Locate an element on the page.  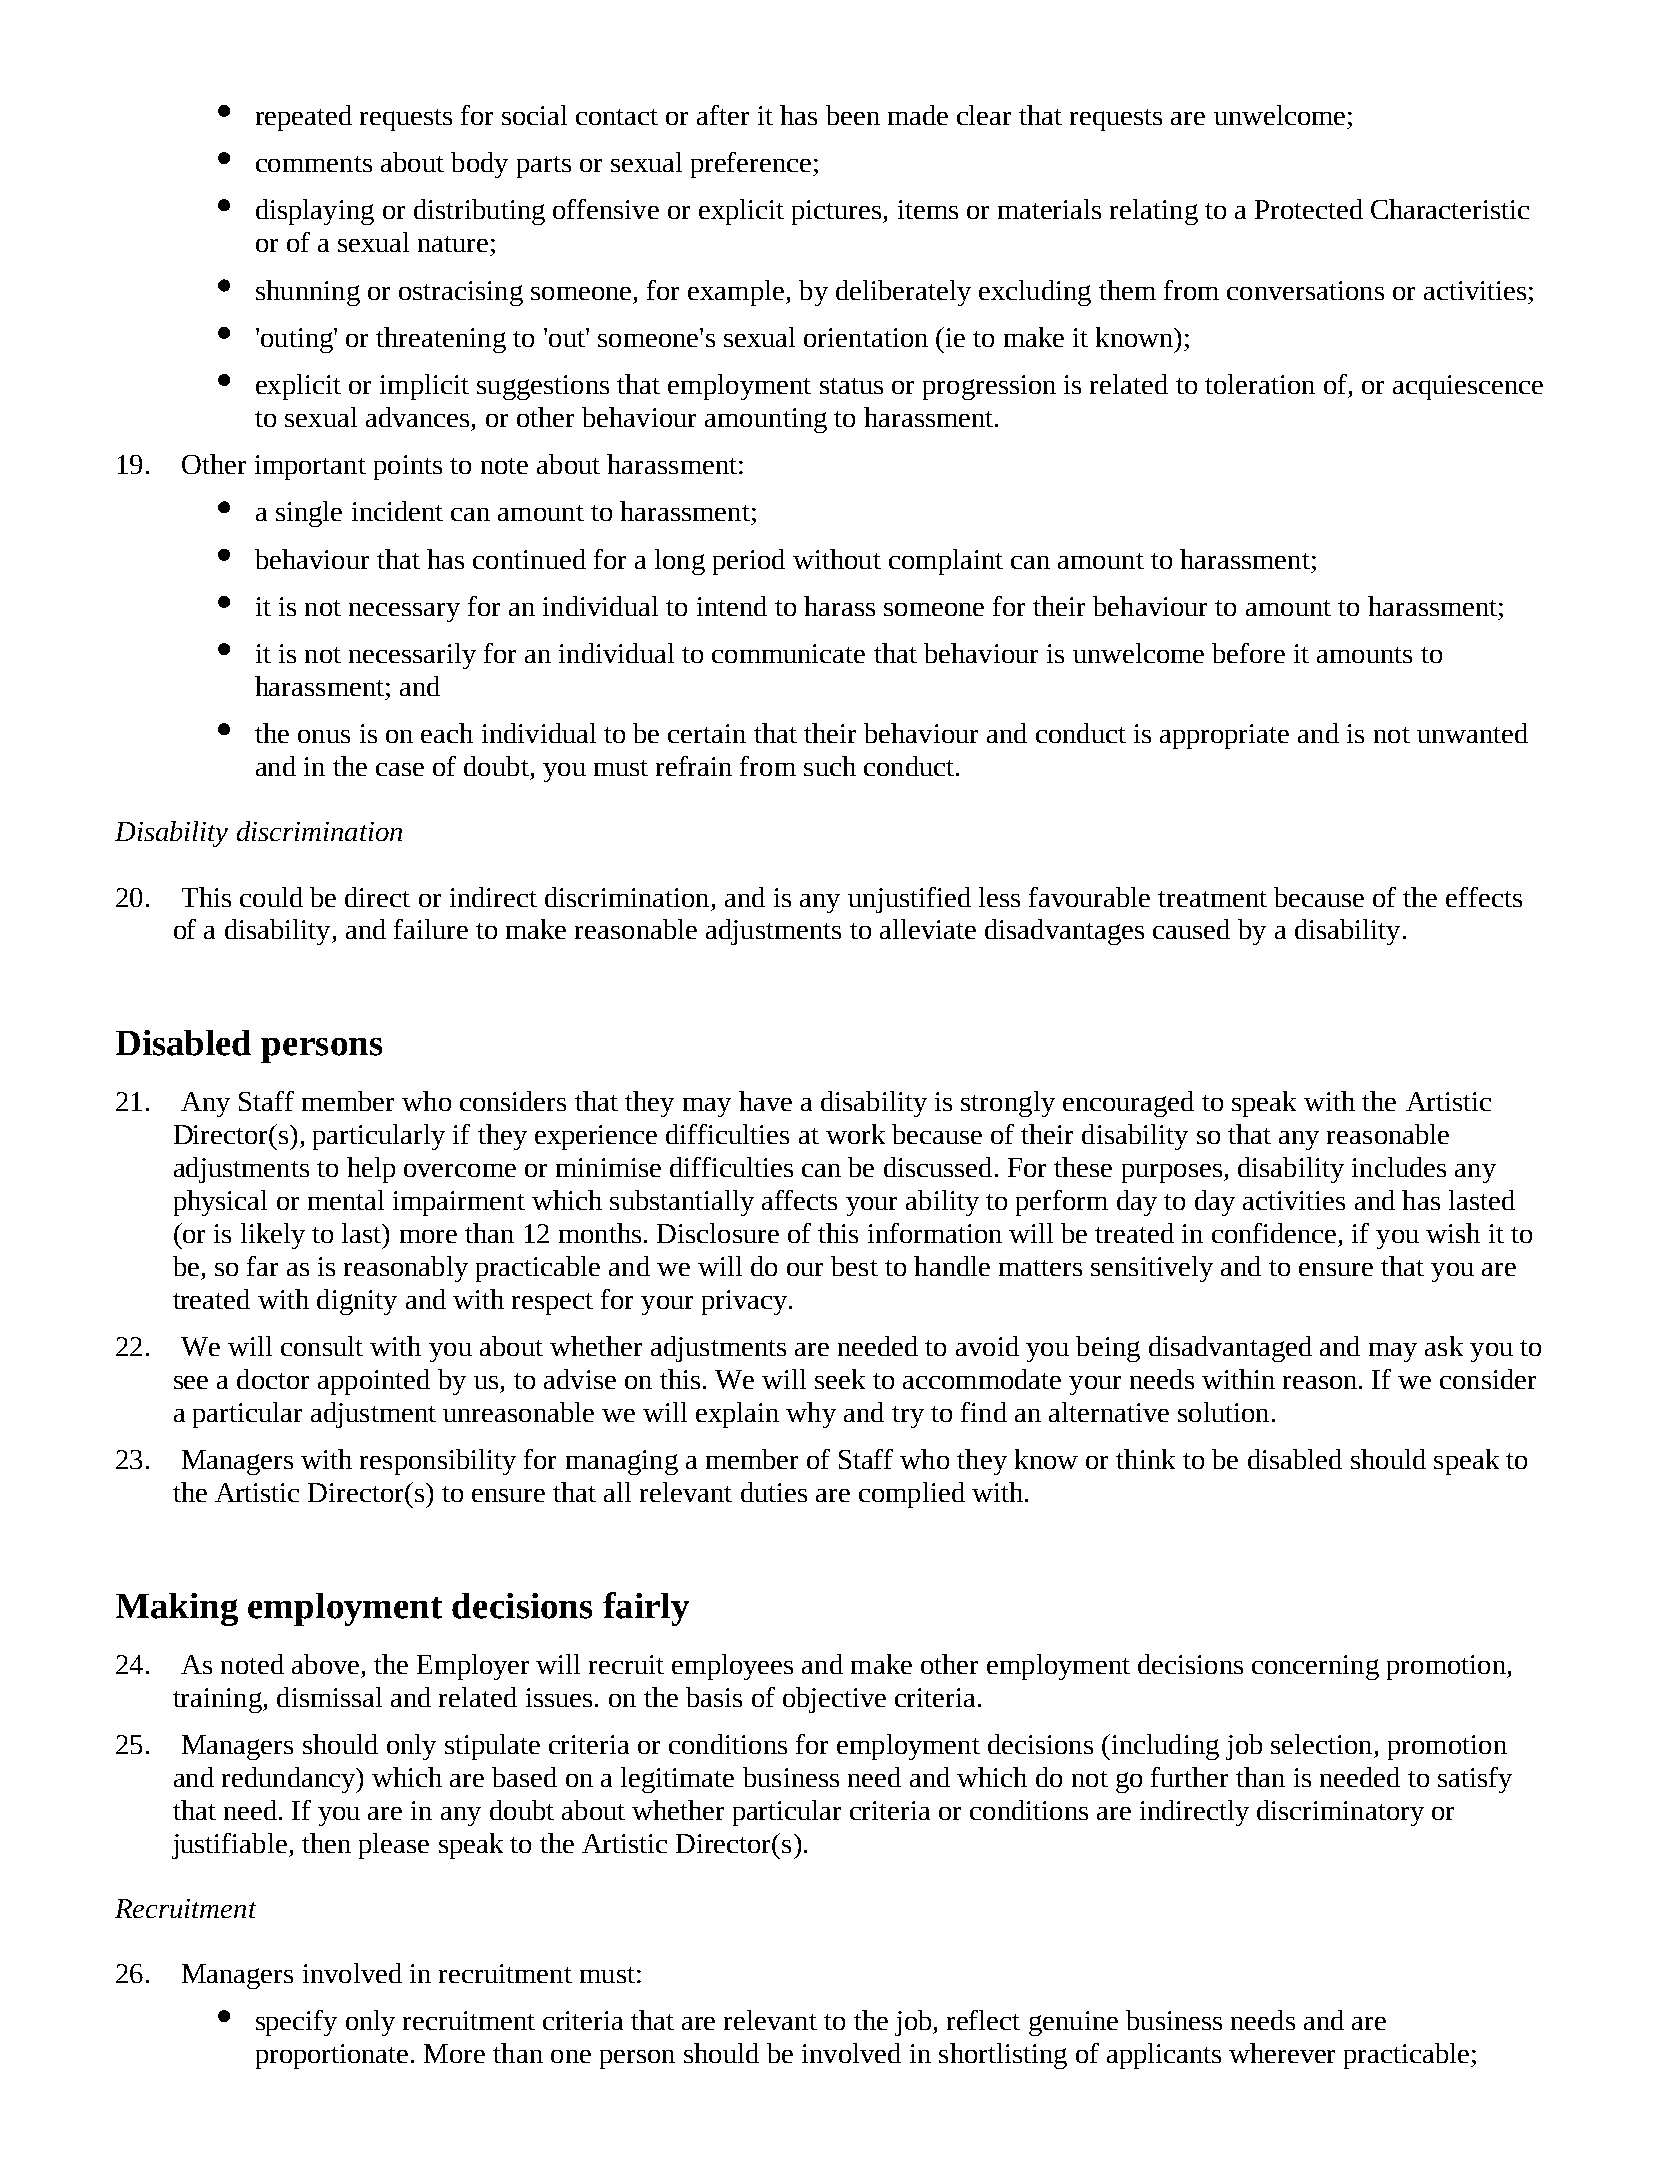
reflect is located at coordinates (983, 2020).
